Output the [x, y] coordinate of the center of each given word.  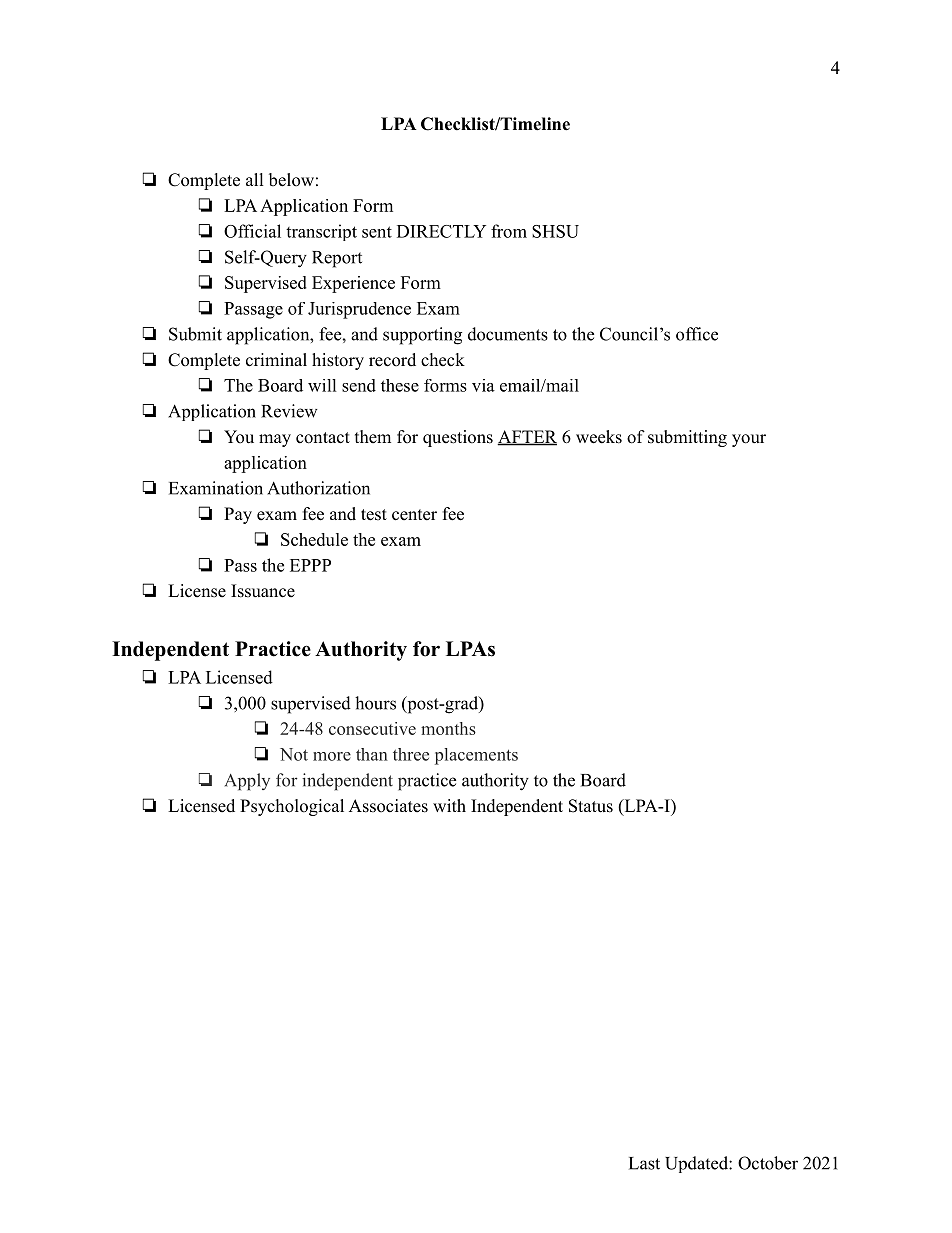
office [697, 334]
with [449, 805]
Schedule [314, 539]
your [749, 440]
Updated [697, 1164]
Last [644, 1163]
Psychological [292, 807]
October [768, 1163]
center [414, 515]
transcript [321, 232]
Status [591, 806]
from [509, 231]
